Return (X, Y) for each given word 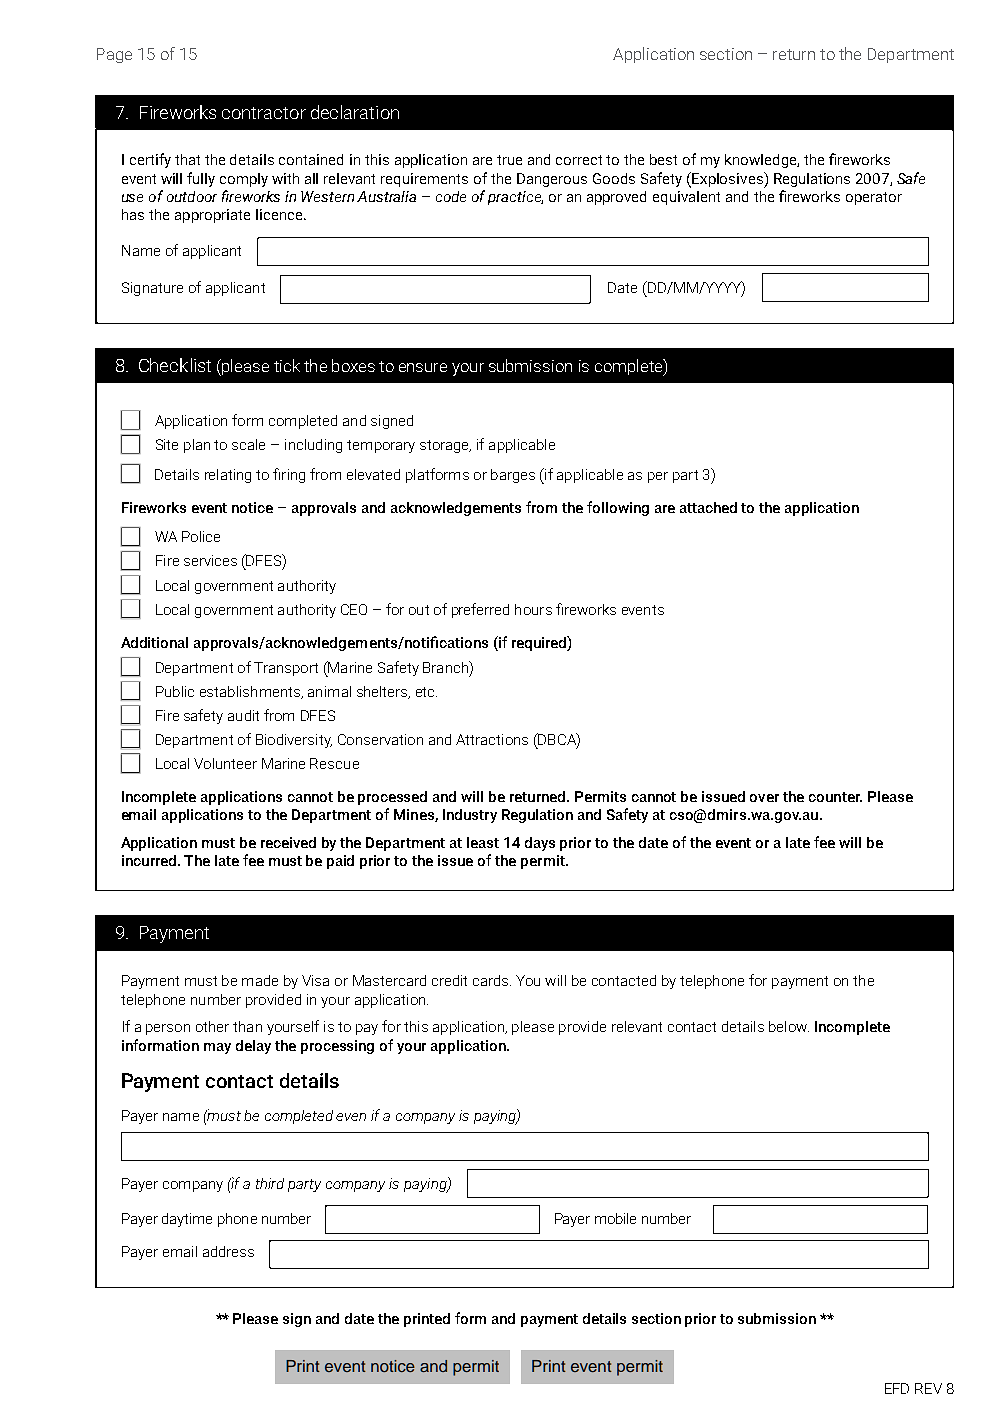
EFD (897, 1388)
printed (427, 1320)
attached (708, 507)
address (228, 1251)
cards (492, 980)
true (509, 160)
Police (201, 536)
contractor (264, 113)
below (789, 1026)
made (260, 980)
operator (874, 198)
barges (513, 476)
